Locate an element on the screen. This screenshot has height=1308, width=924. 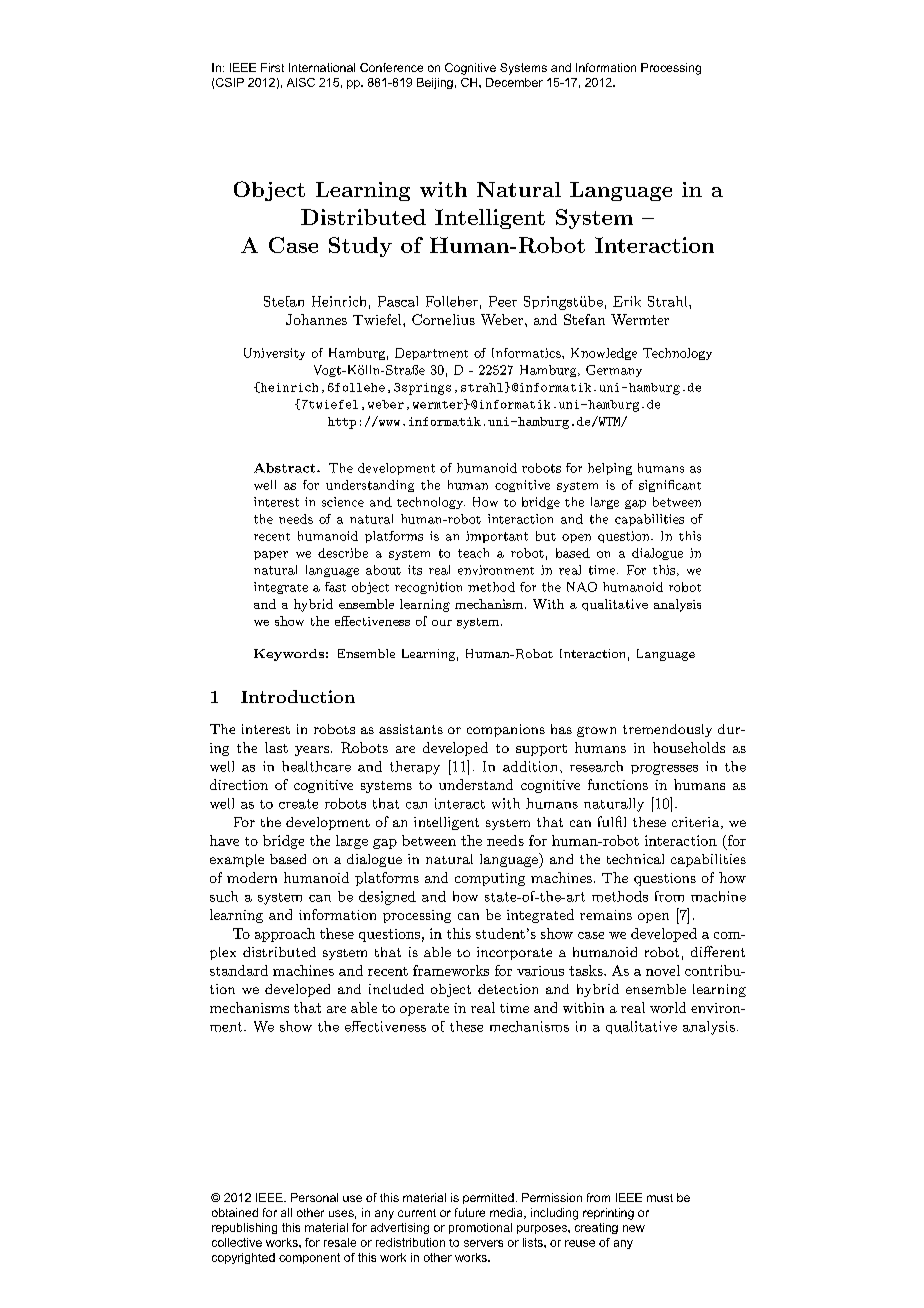
Personal is located at coordinates (314, 1197).
